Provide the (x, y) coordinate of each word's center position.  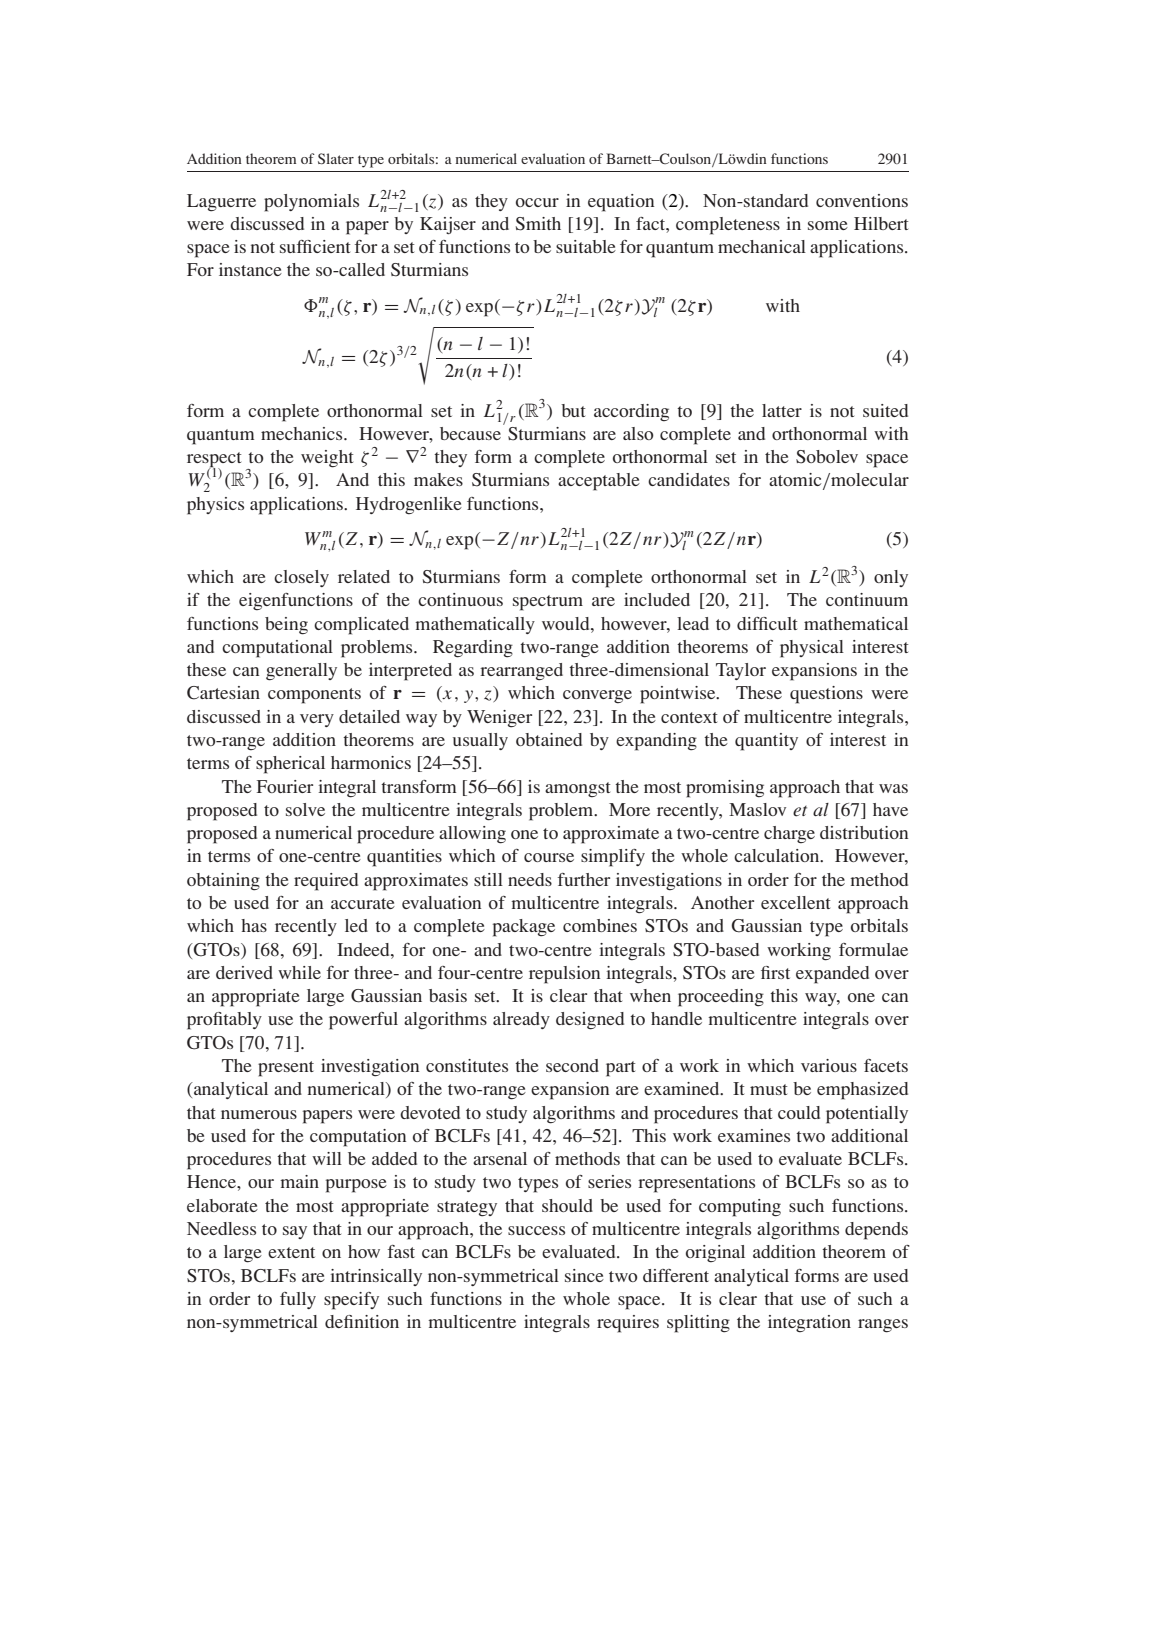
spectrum (548, 603)
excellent (796, 902)
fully (298, 1300)
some (828, 225)
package (524, 928)
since (584, 1275)
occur (537, 202)
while (299, 972)
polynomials (311, 203)
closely (301, 578)
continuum (867, 599)
